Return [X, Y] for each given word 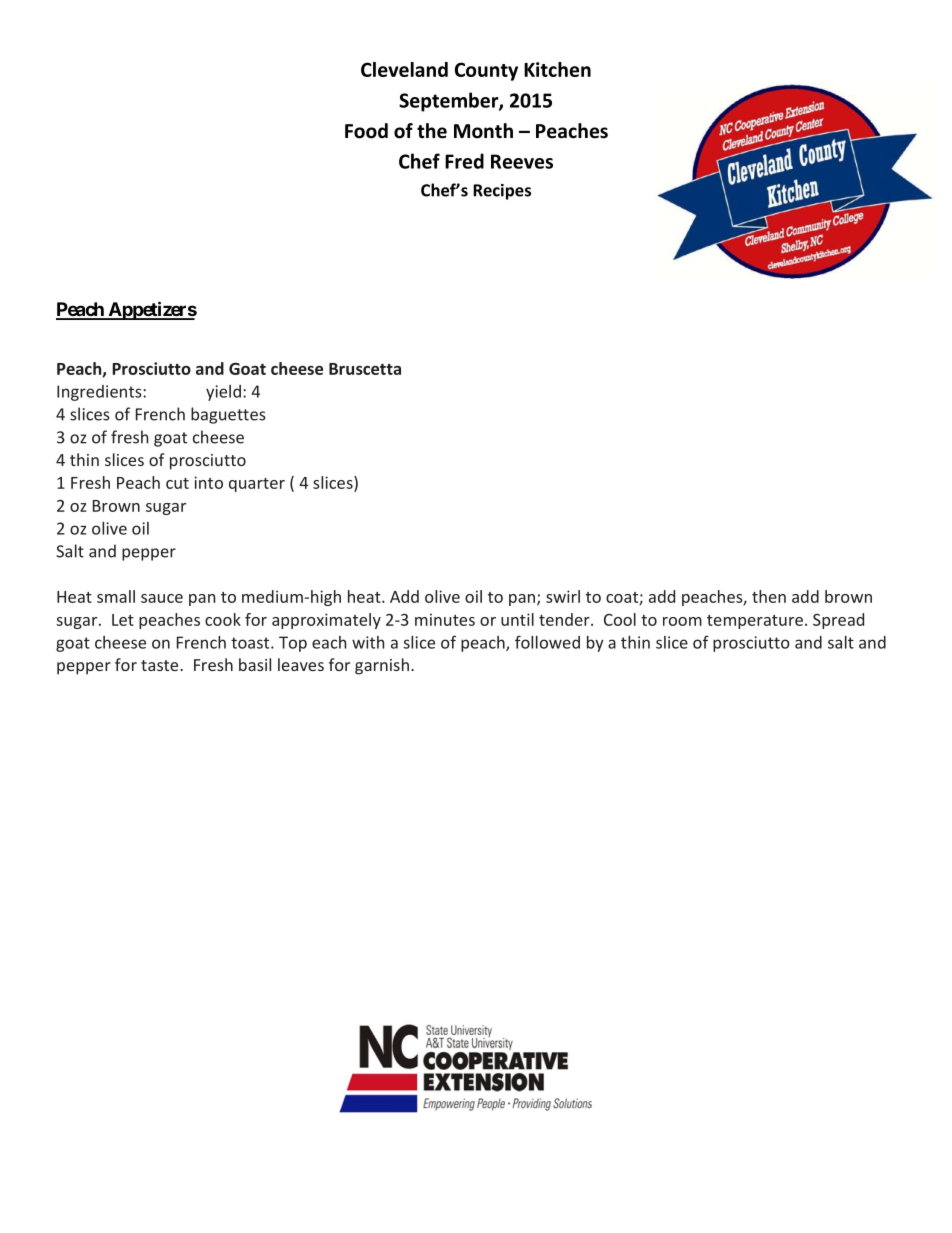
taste [161, 665]
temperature [755, 622]
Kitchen [557, 69]
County [486, 71]
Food [366, 131]
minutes [445, 619]
